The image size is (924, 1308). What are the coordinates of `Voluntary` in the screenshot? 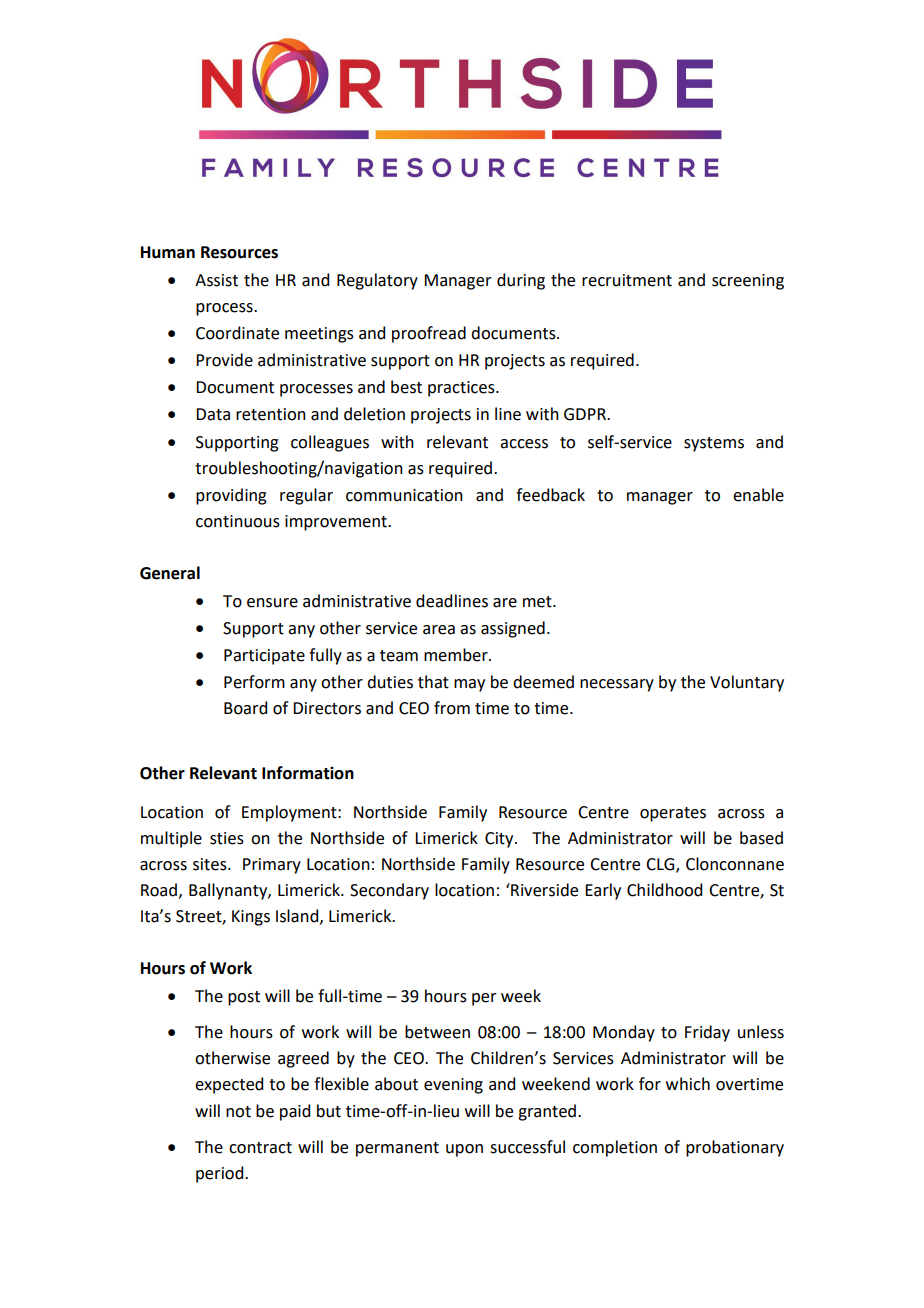 It's located at (747, 683).
